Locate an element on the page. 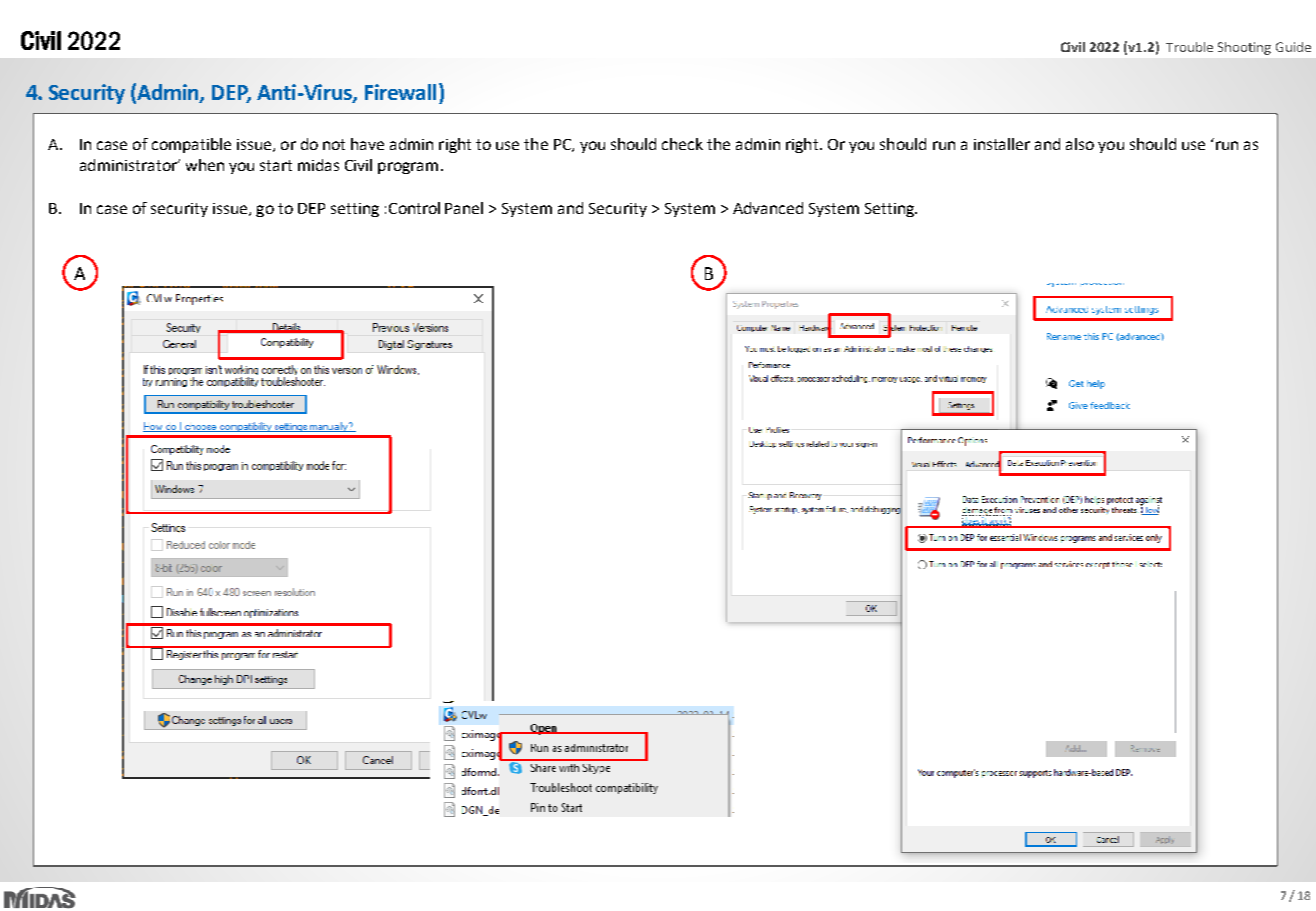 This image has height=911, width=1316. Control is located at coordinates (414, 208).
